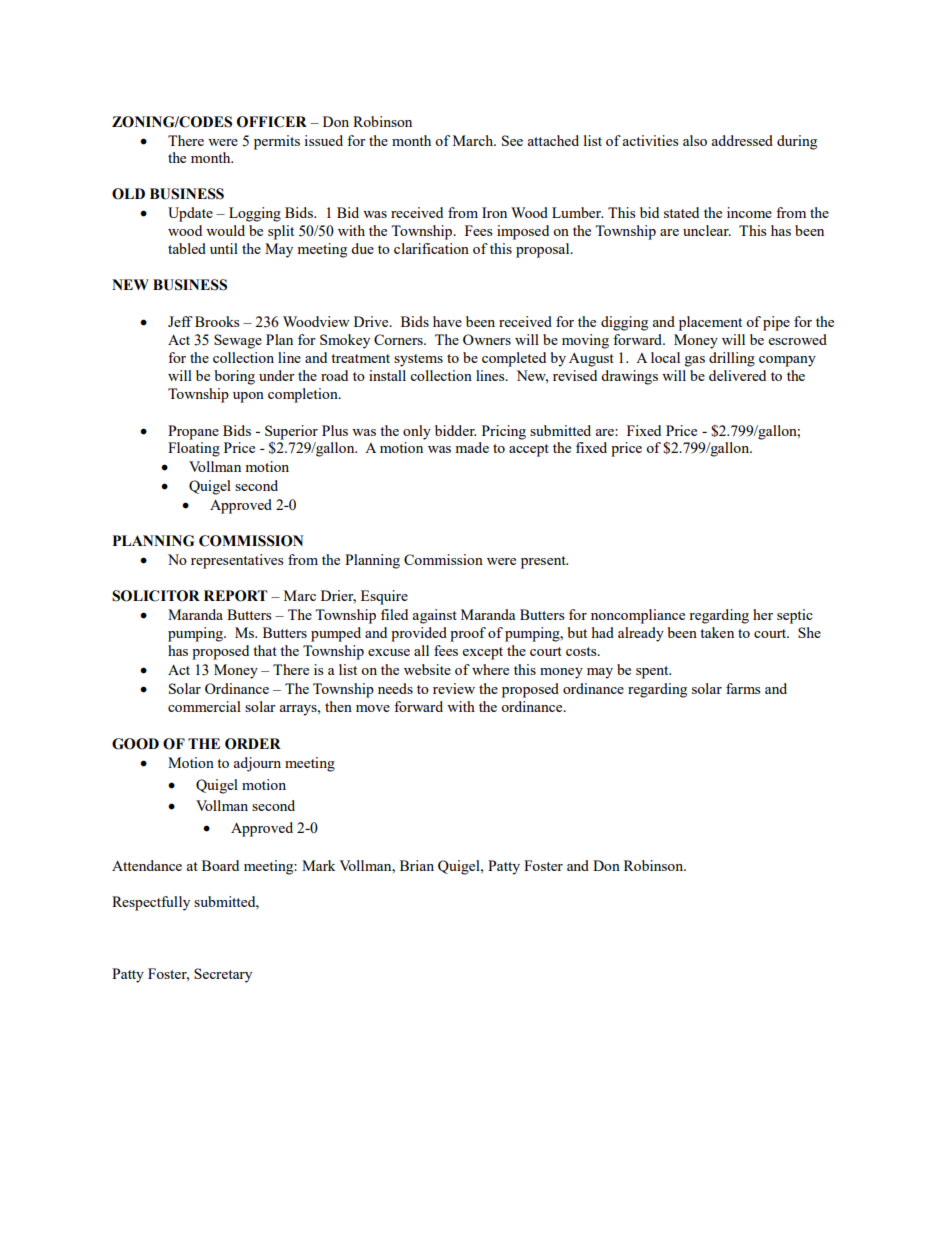 This image has width=952, height=1233. Describe the element at coordinates (454, 688) in the image. I see `review` at that location.
